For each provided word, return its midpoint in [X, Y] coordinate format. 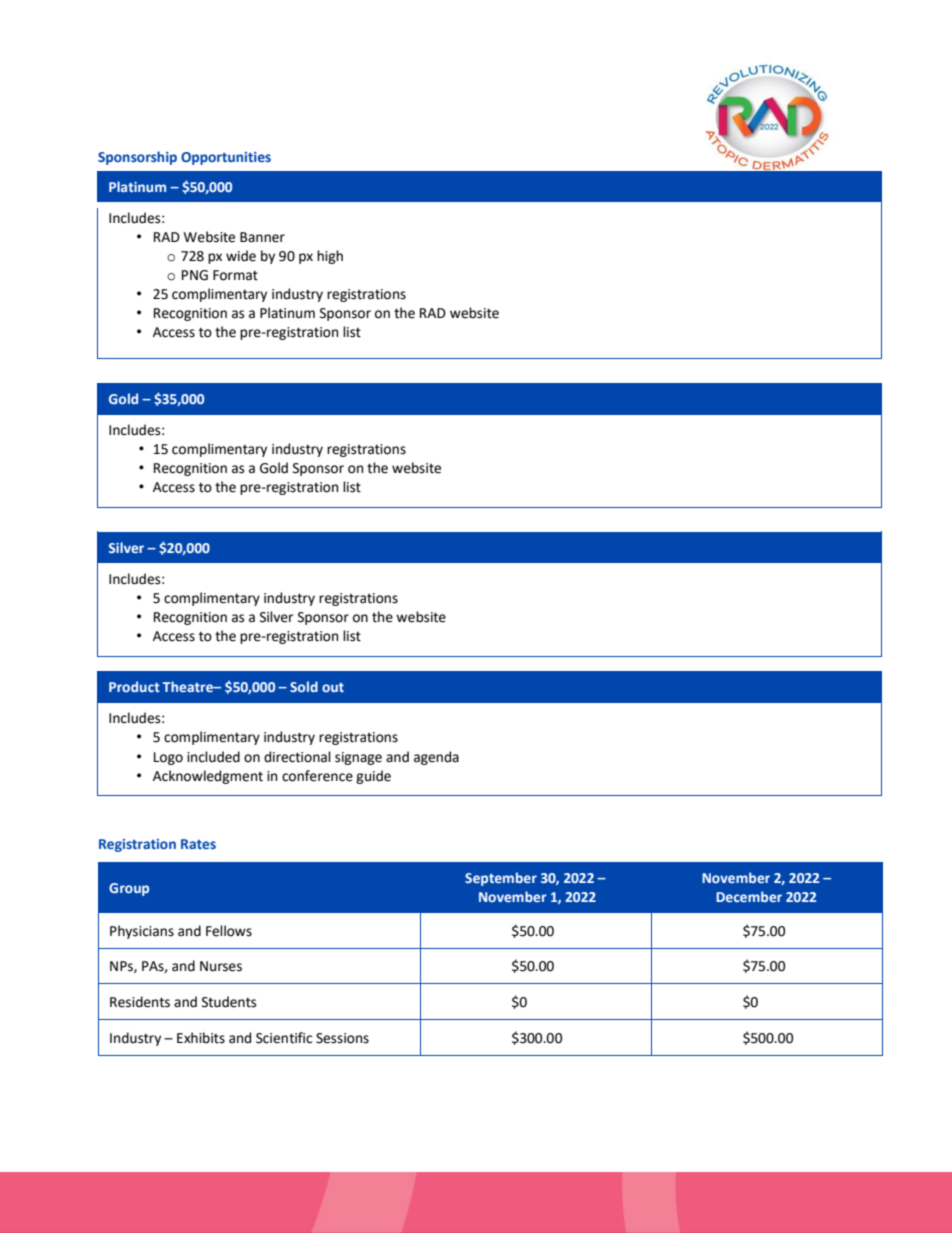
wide [241, 256]
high [330, 257]
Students [229, 1002]
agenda [436, 758]
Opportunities [226, 158]
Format [235, 275]
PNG [195, 275]
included [213, 757]
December [749, 896]
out [333, 687]
